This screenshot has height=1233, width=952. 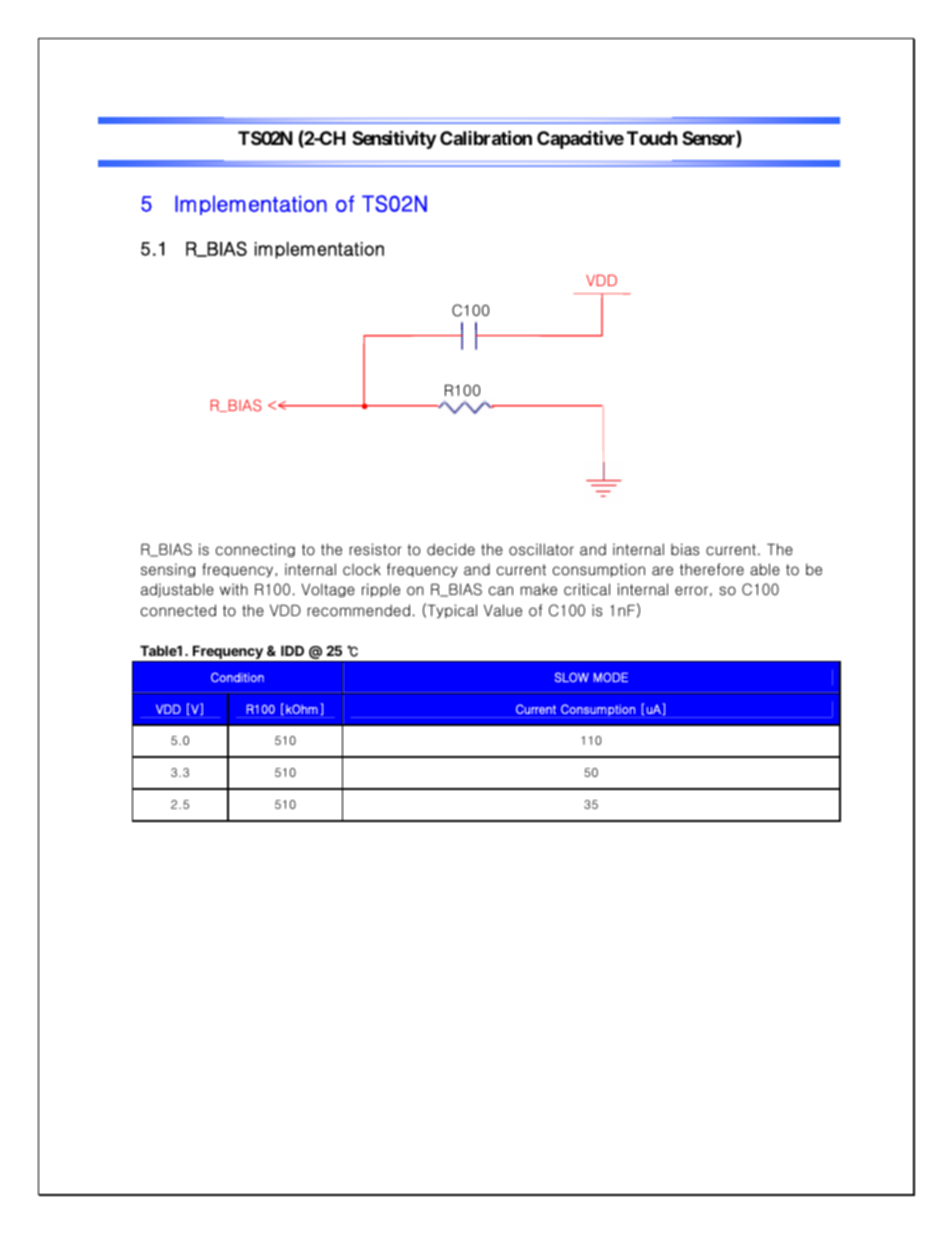 I want to click on oscillator, so click(x=541, y=549).
